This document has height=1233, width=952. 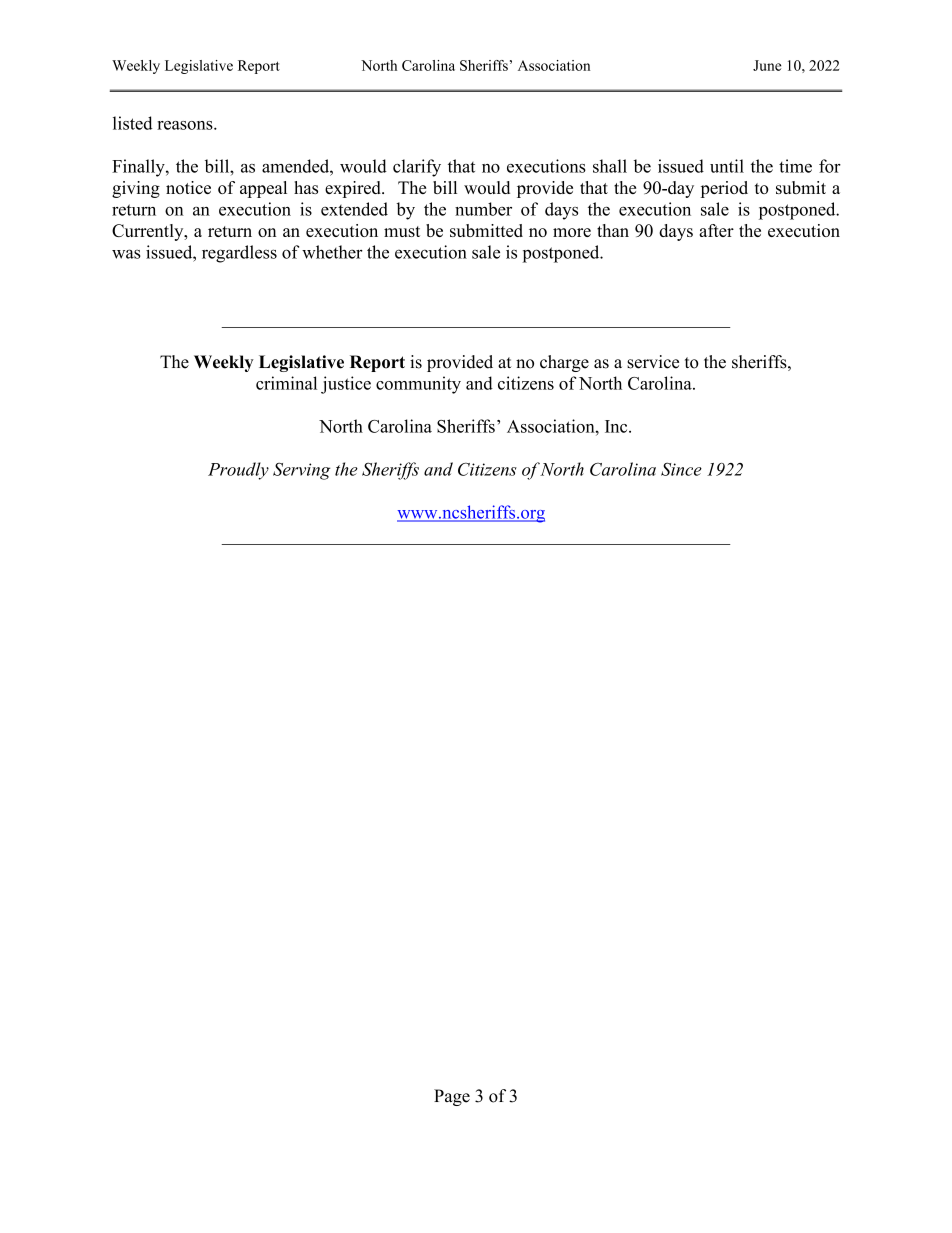 What do you see at coordinates (767, 65) in the document?
I see `June` at bounding box center [767, 65].
